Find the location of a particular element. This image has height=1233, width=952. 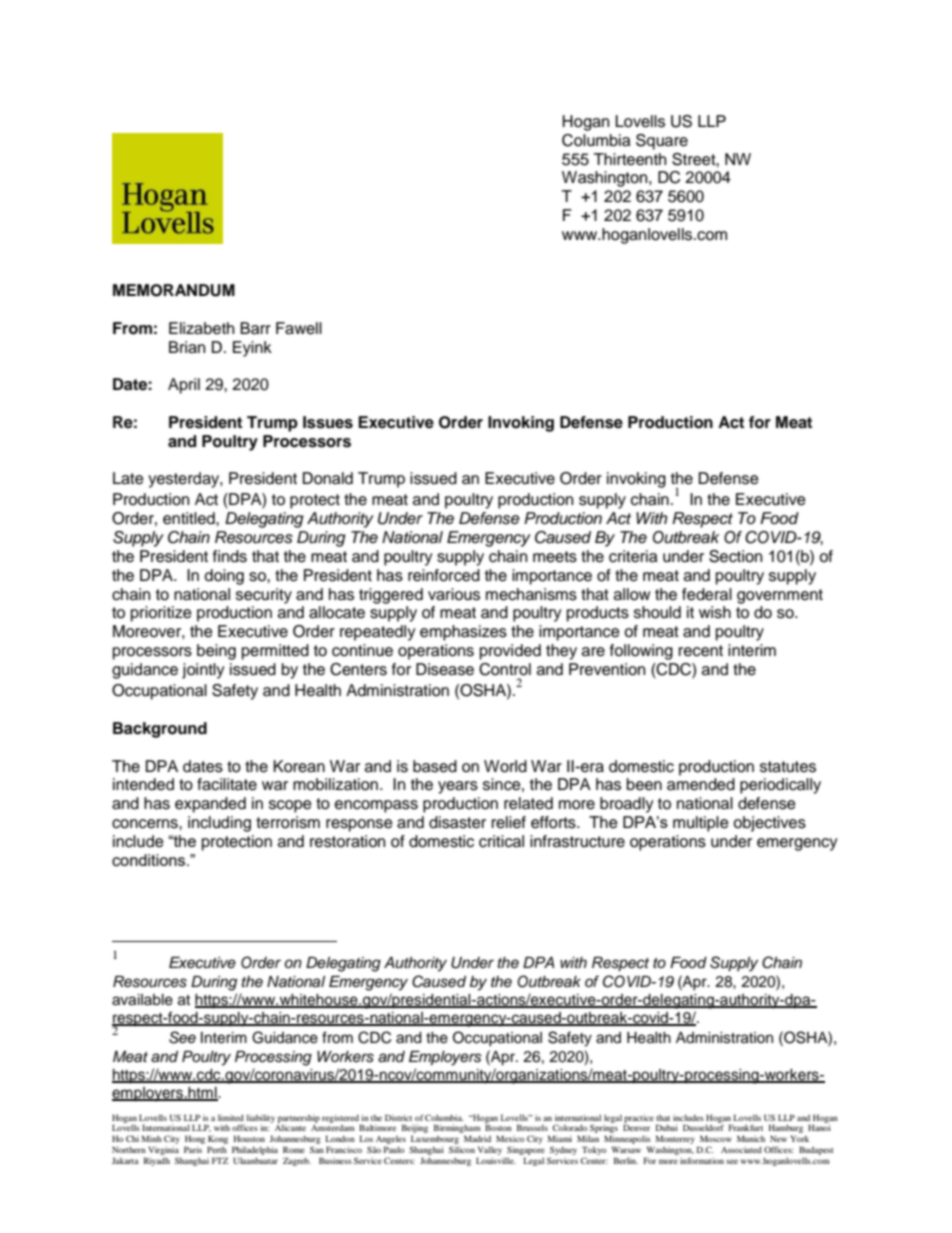

disaster is located at coordinates (457, 822).
